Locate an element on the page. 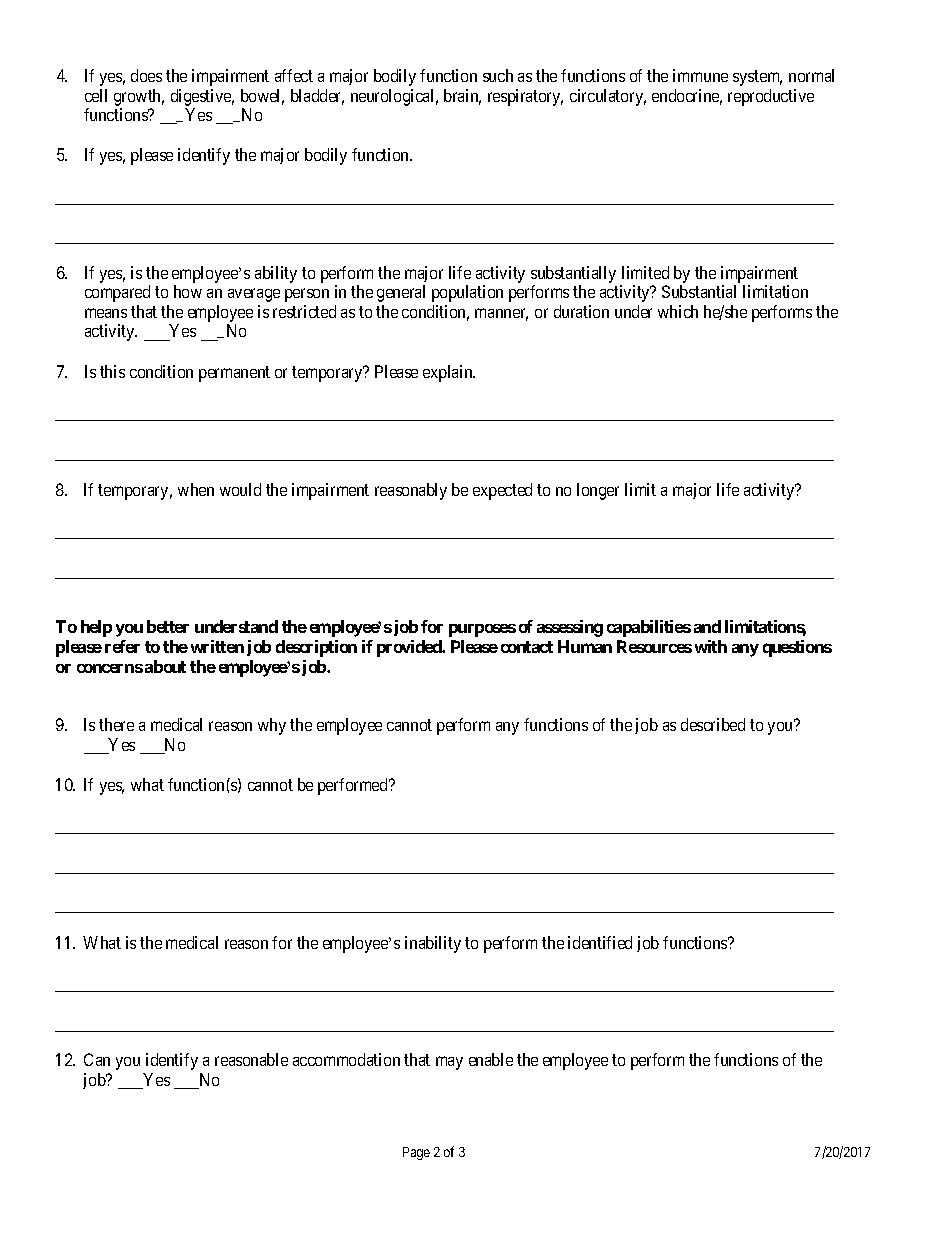  expected is located at coordinates (502, 491).
